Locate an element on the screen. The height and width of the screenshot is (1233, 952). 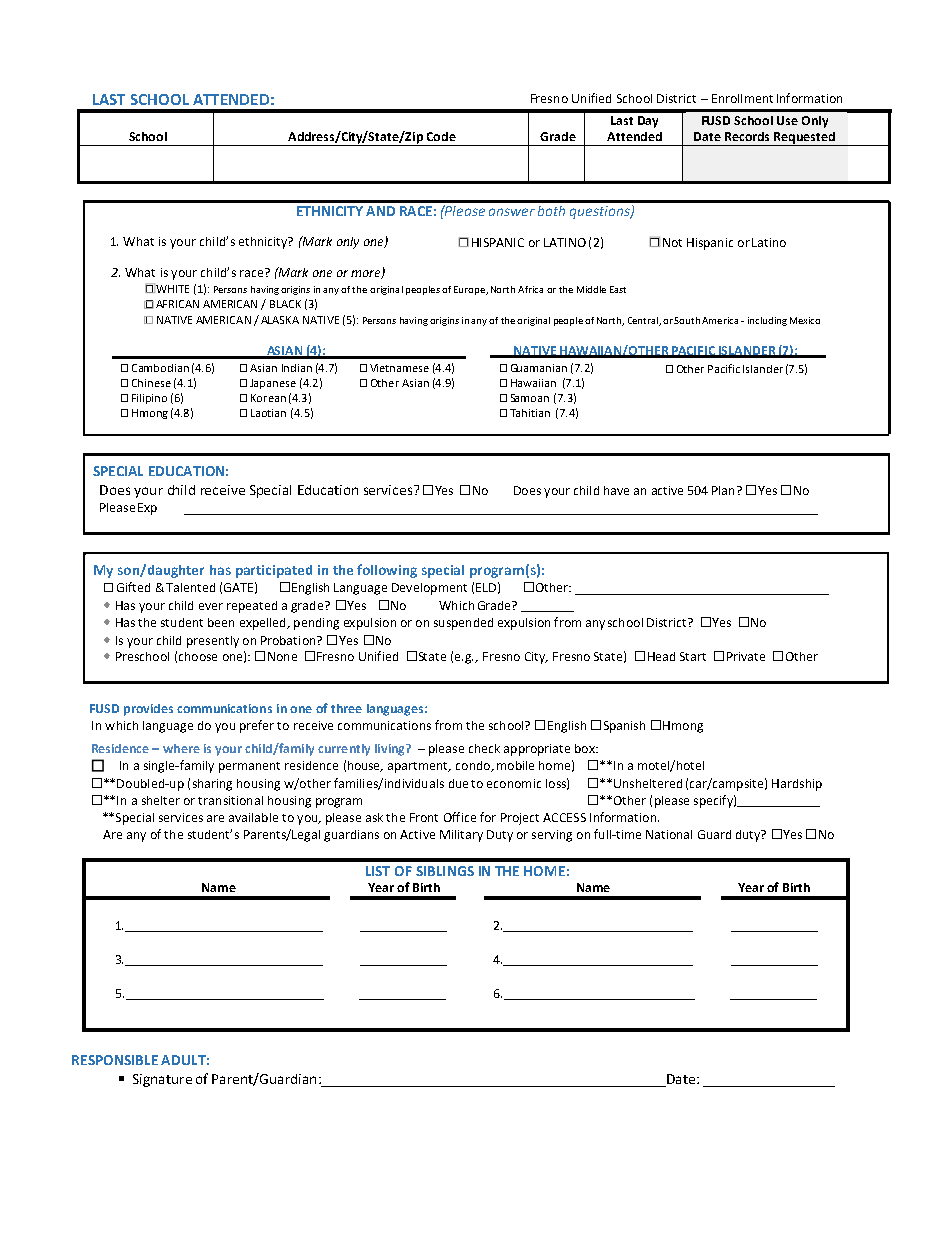
ever is located at coordinates (211, 606).
